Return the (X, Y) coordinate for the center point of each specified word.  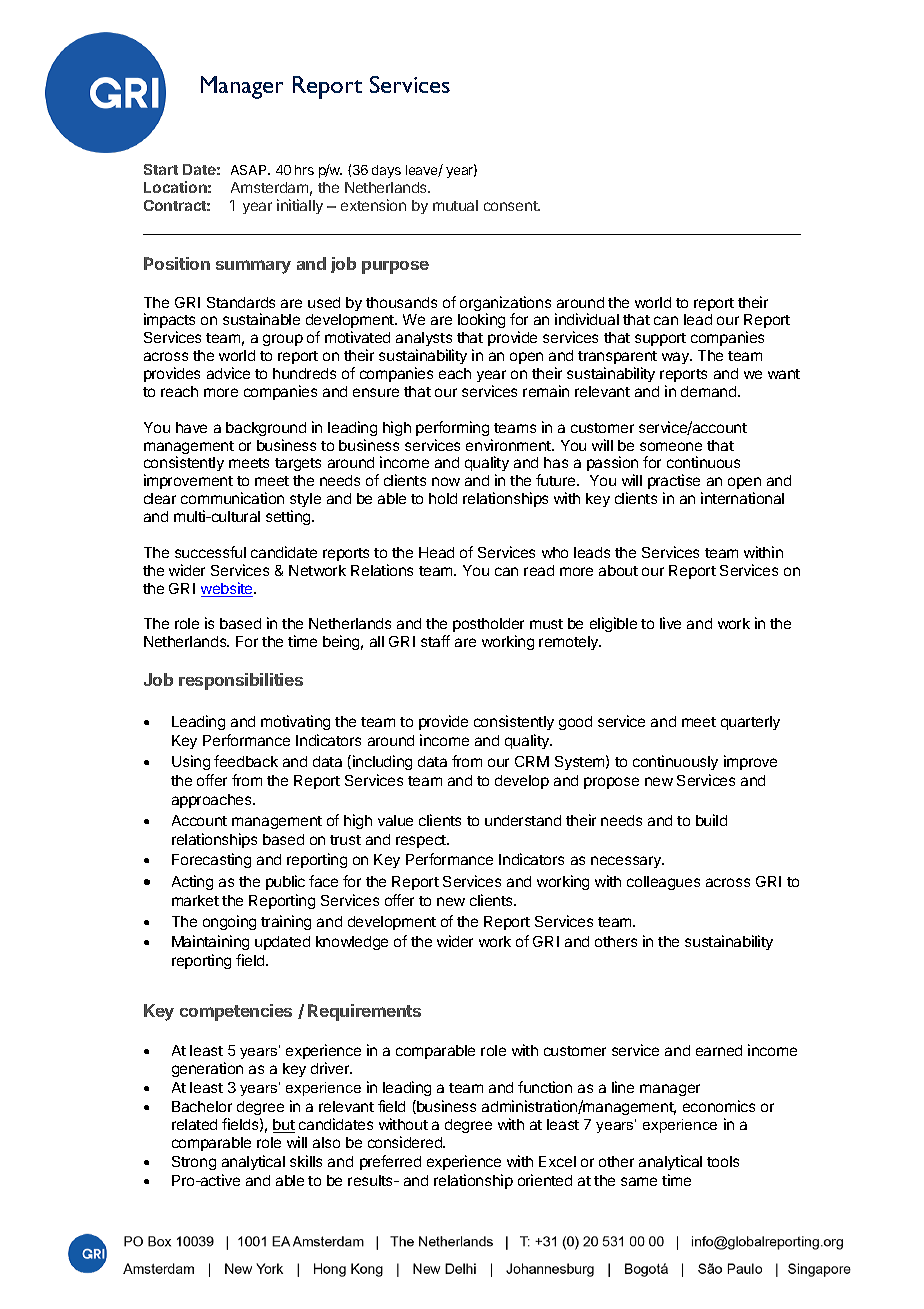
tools (723, 1161)
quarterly (750, 723)
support (660, 339)
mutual (455, 205)
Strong (194, 1163)
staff (435, 641)
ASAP (250, 170)
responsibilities (241, 681)
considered (406, 1142)
